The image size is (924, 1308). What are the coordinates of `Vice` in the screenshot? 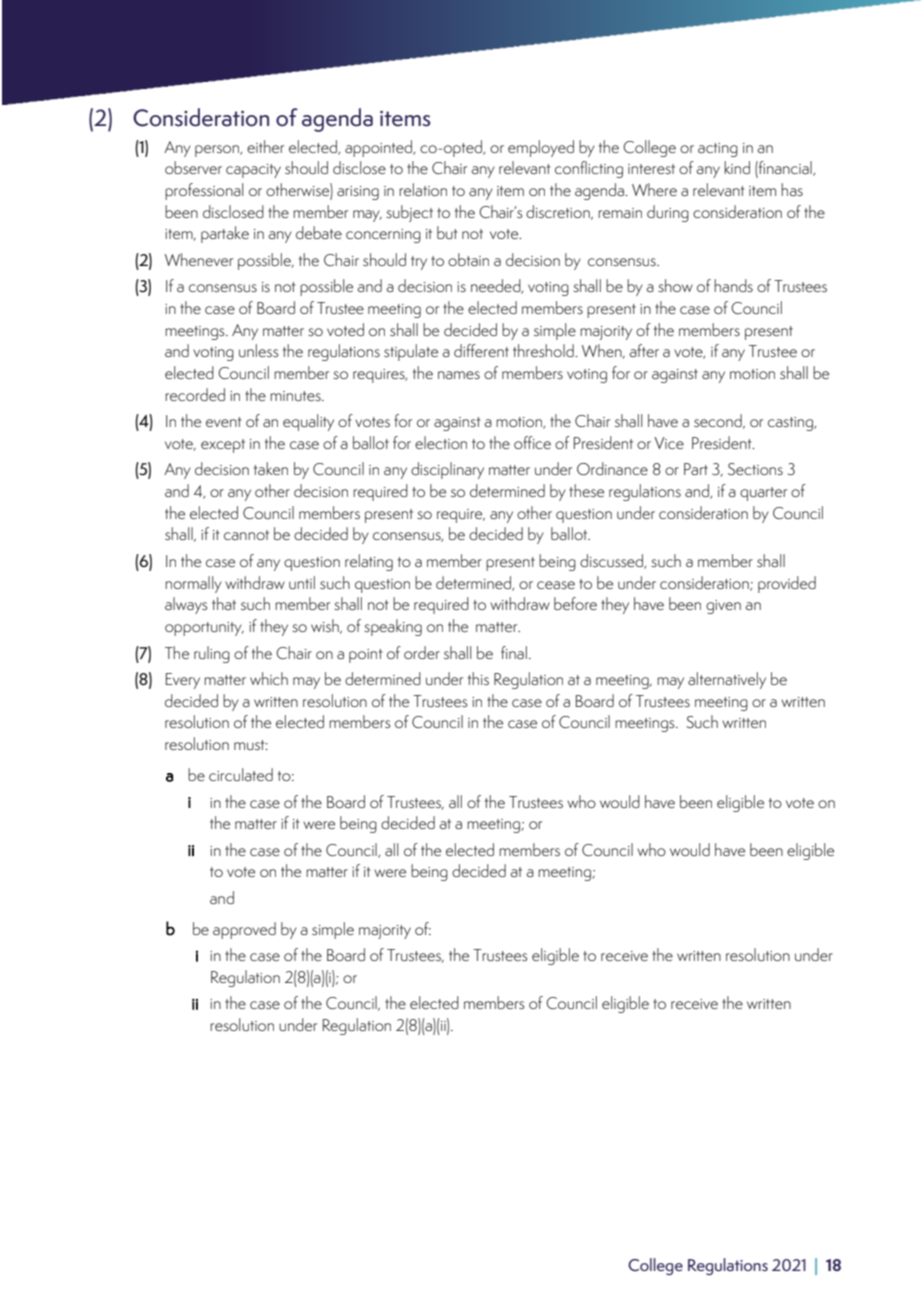 It's located at (669, 443).
